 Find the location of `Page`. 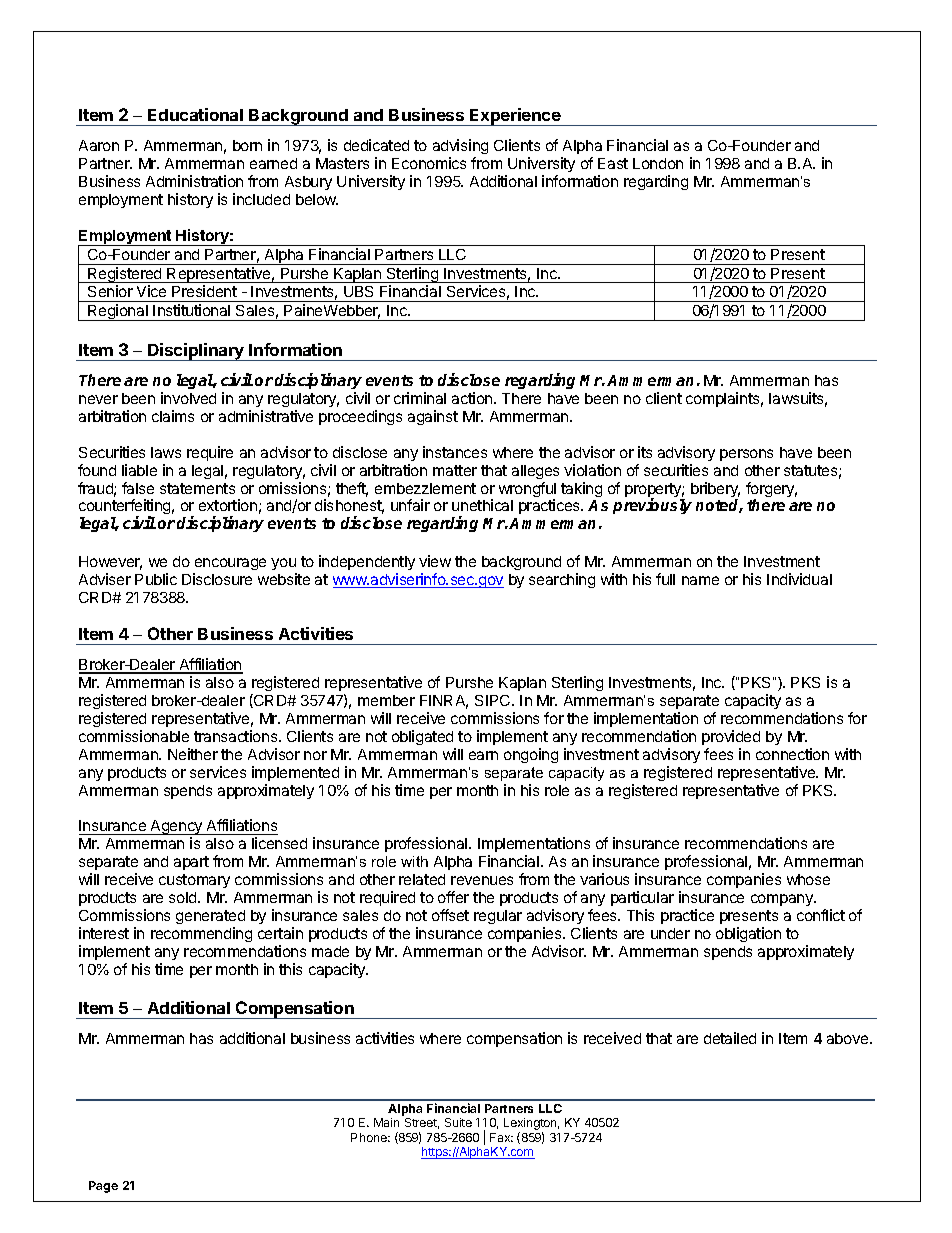

Page is located at coordinates (103, 1187).
